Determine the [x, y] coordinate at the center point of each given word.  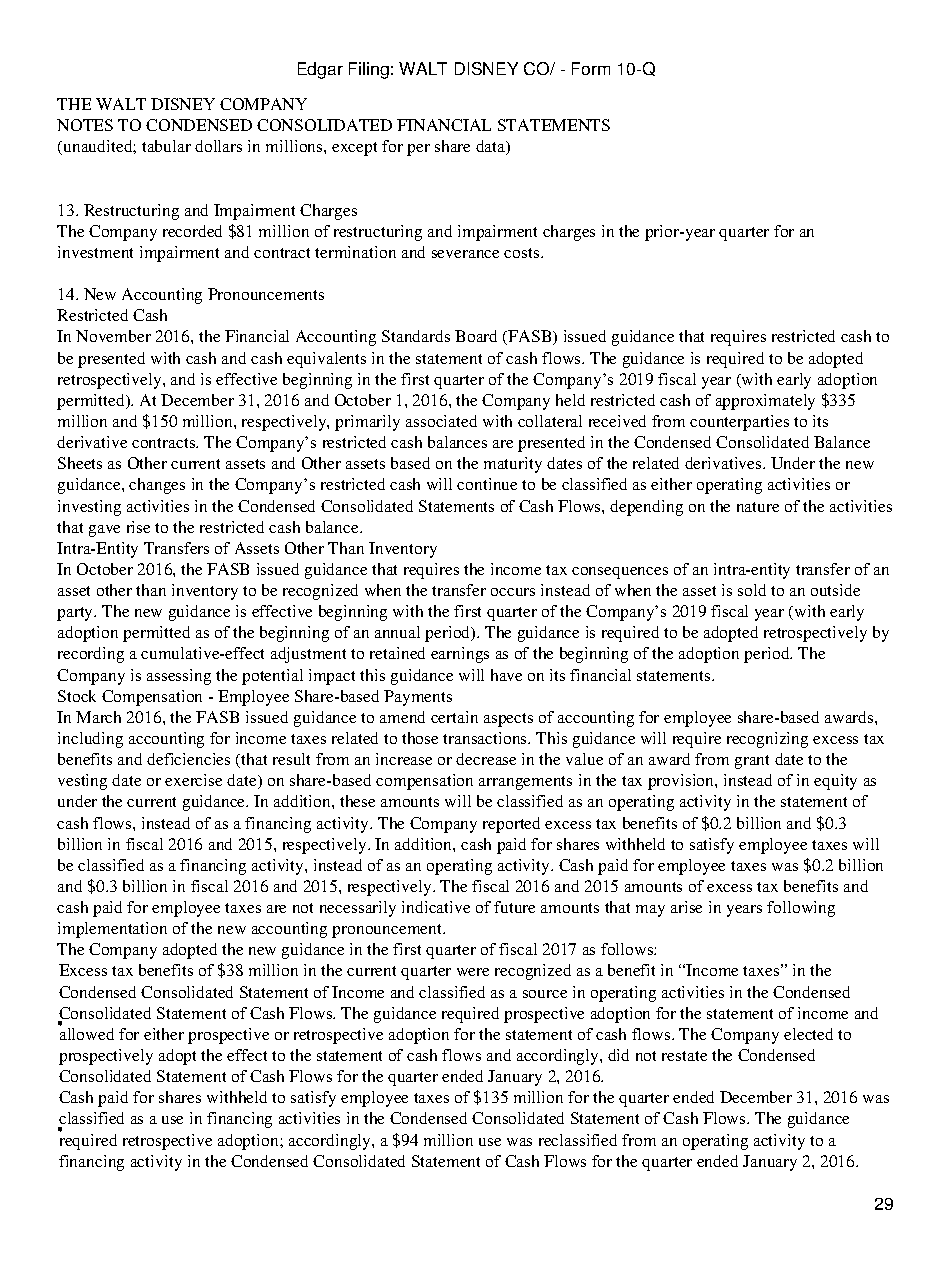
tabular [166, 146]
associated [441, 421]
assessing [179, 677]
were [473, 972]
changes [157, 486]
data [492, 147]
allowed [87, 1034]
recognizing [767, 740]
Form [591, 68]
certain [454, 717]
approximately [765, 402]
